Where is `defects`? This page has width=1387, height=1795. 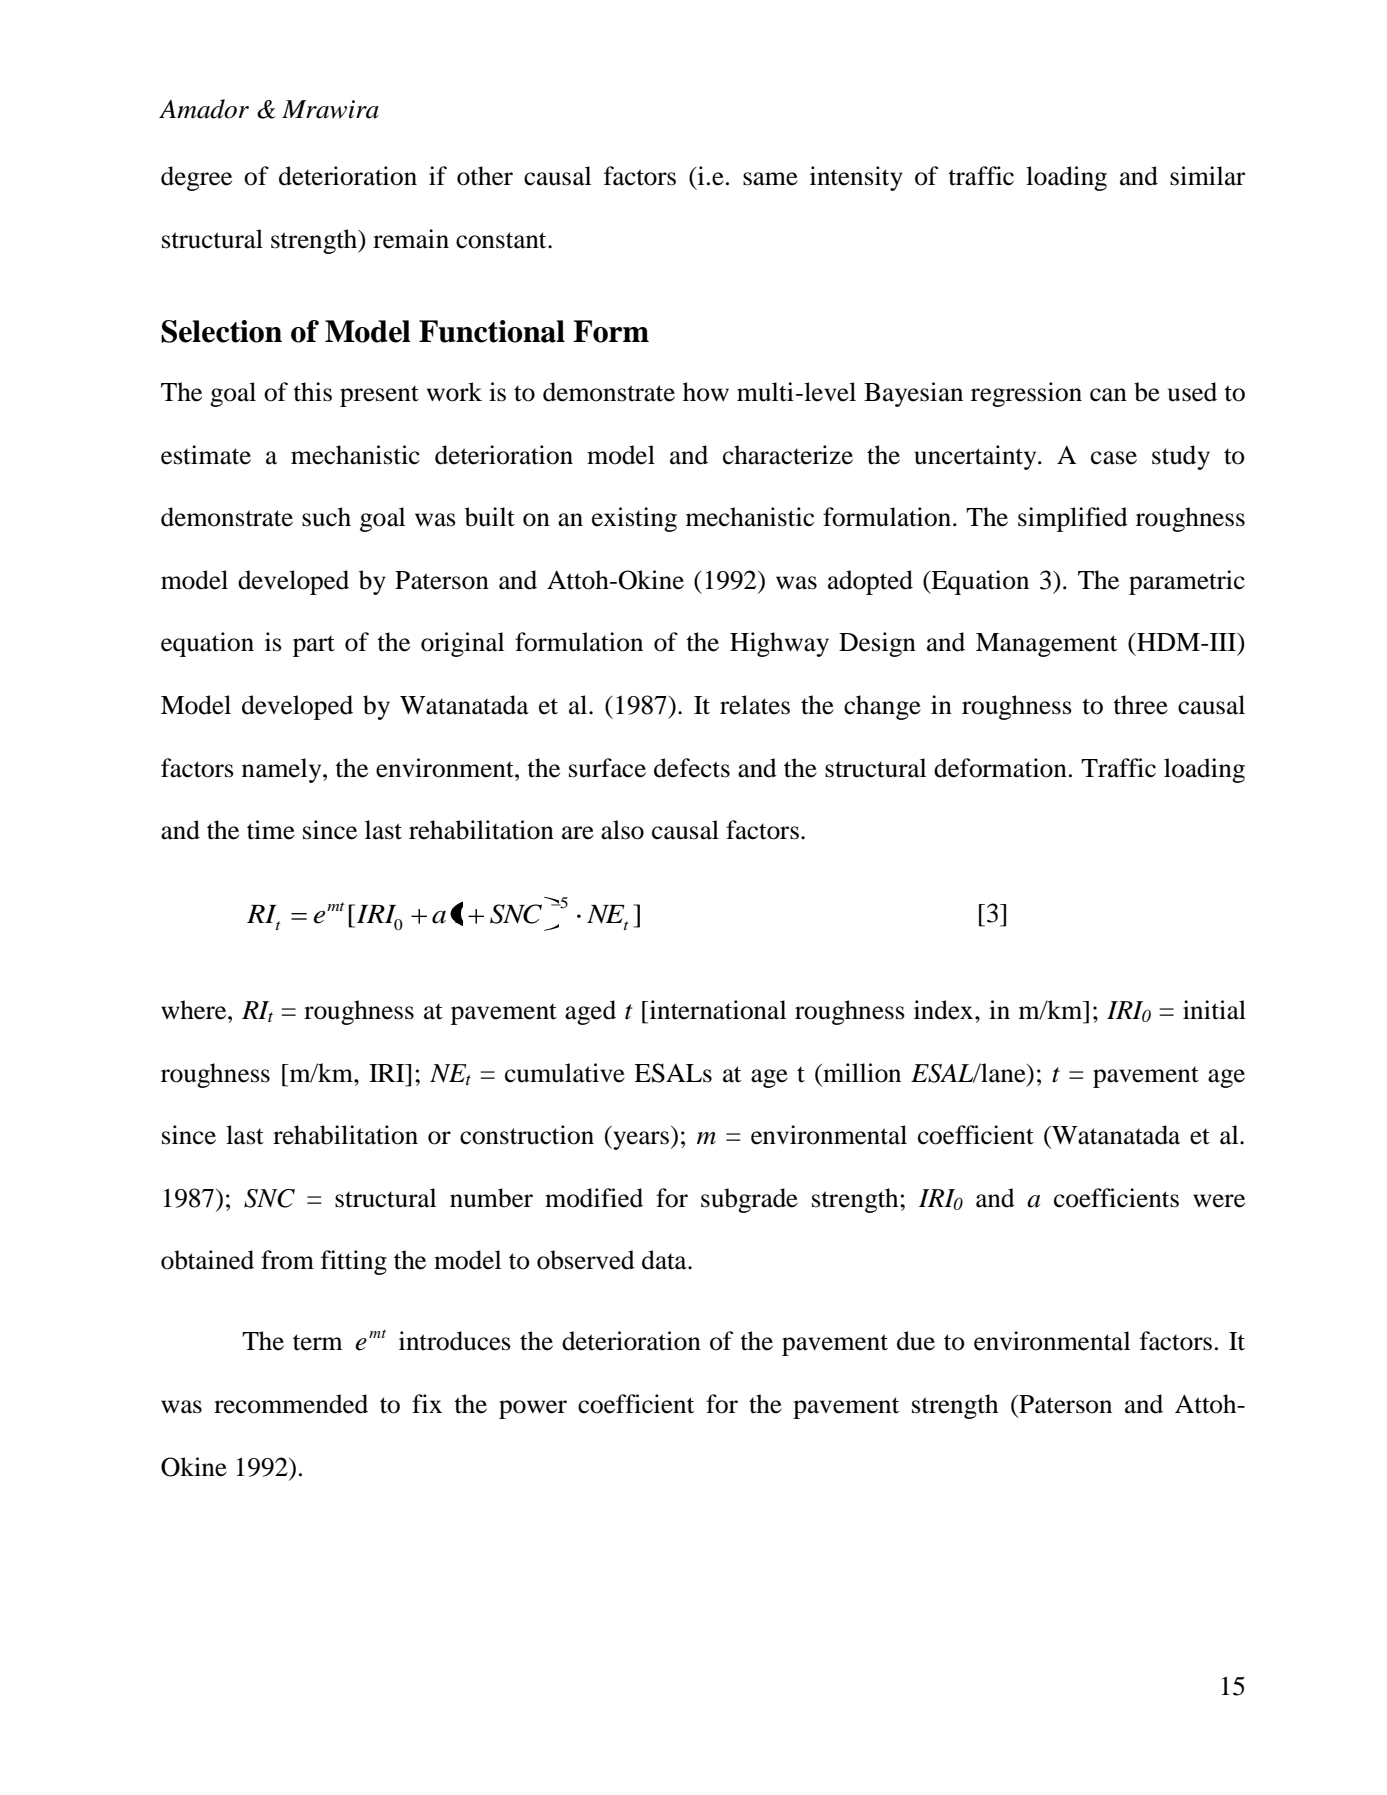
defects is located at coordinates (692, 768).
